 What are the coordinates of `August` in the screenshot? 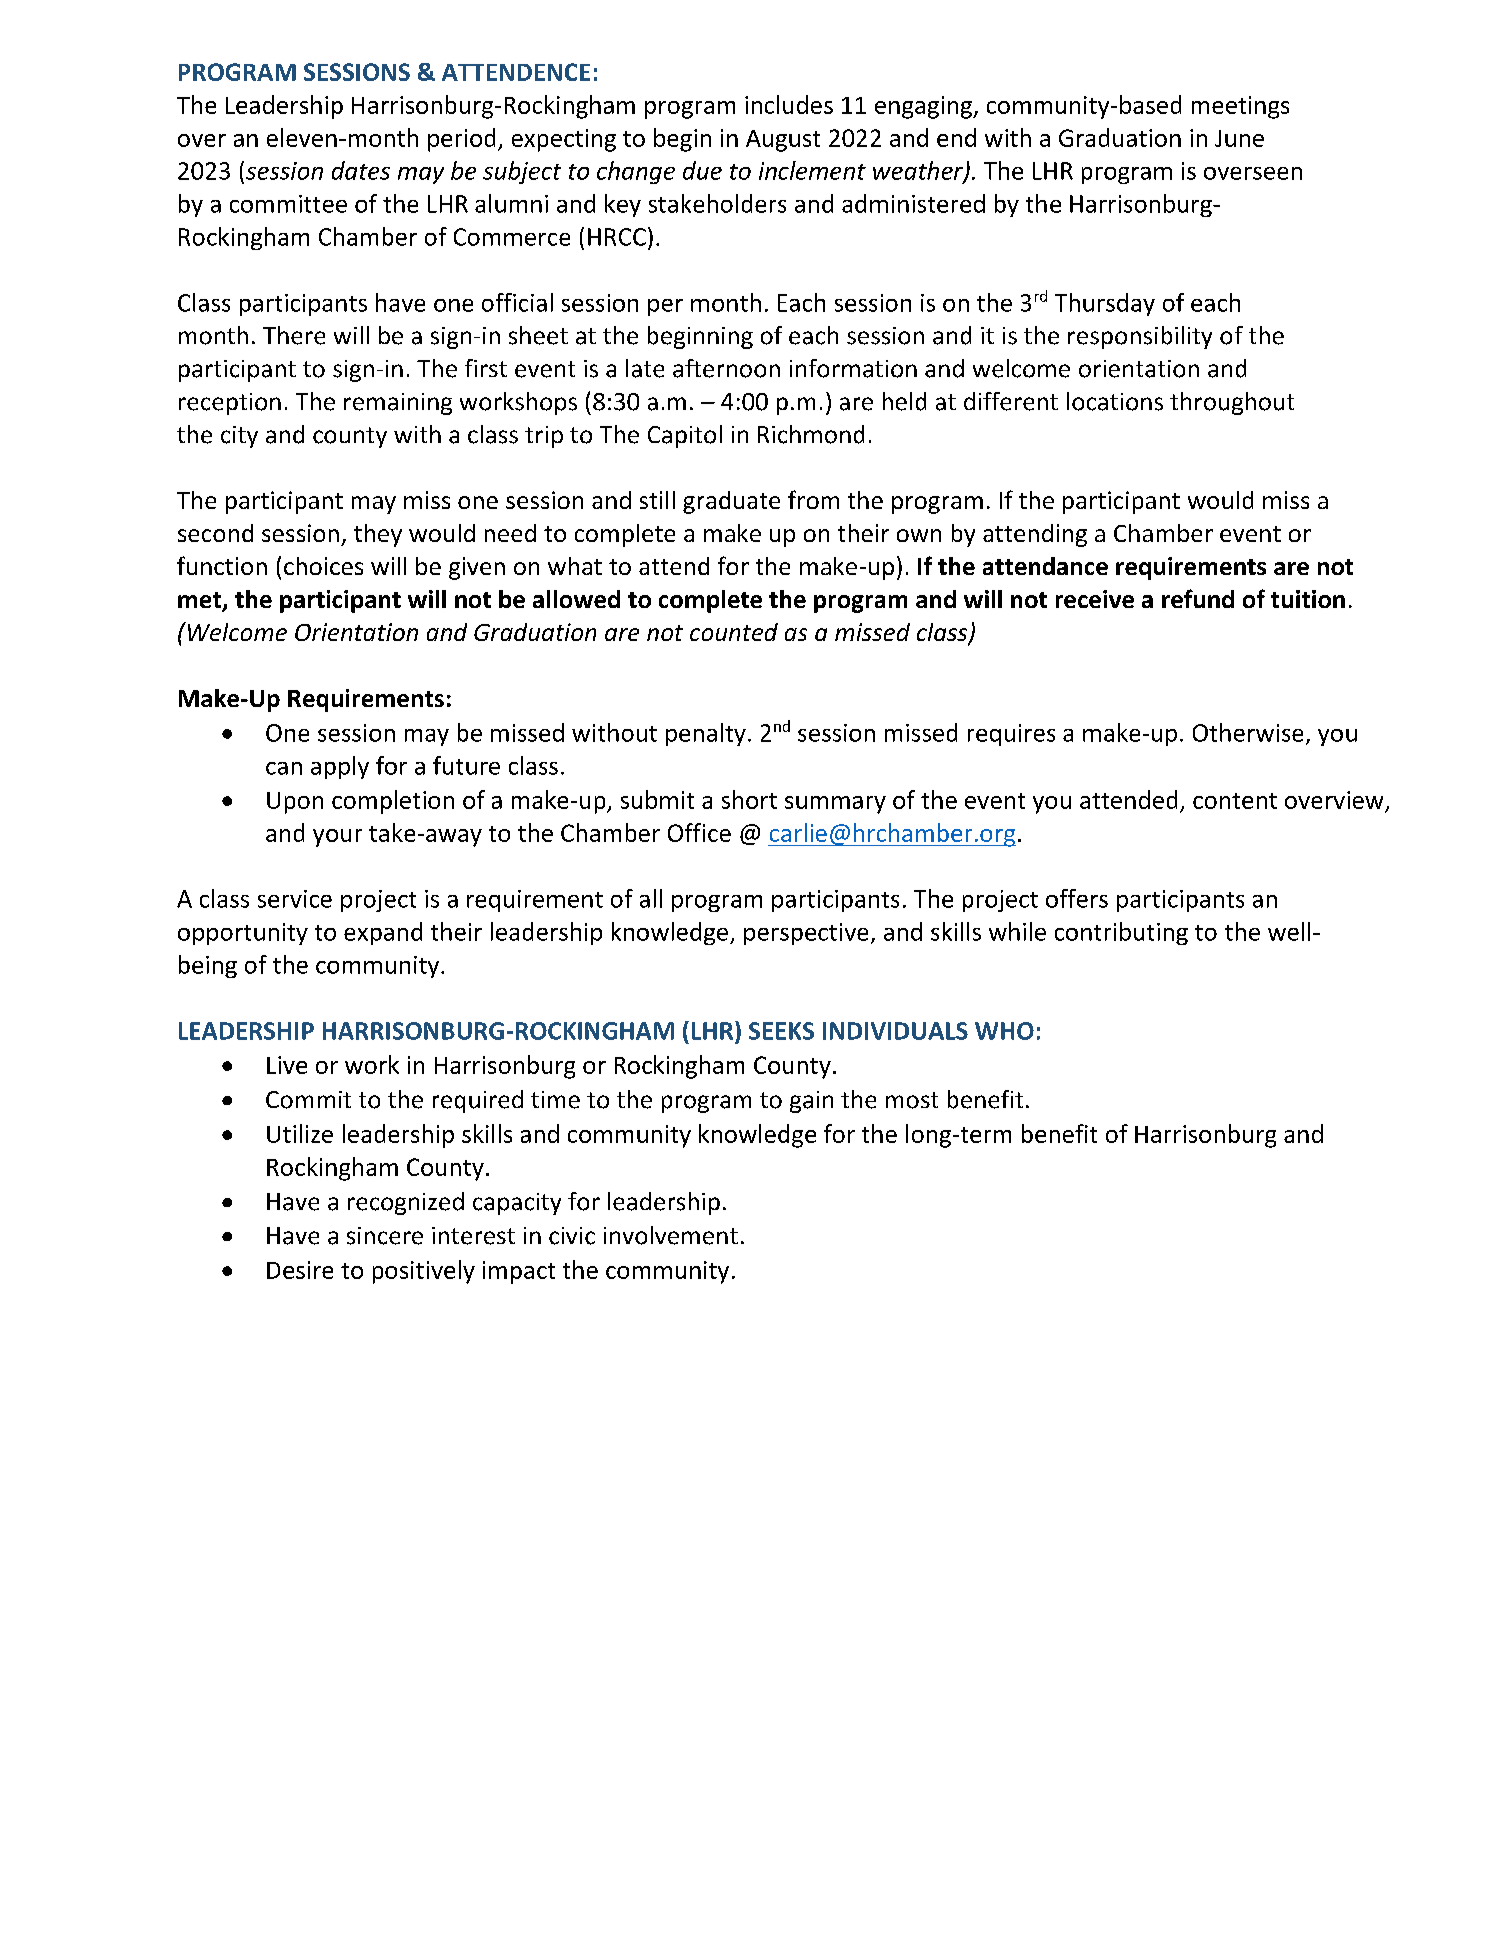 It's located at (783, 141).
